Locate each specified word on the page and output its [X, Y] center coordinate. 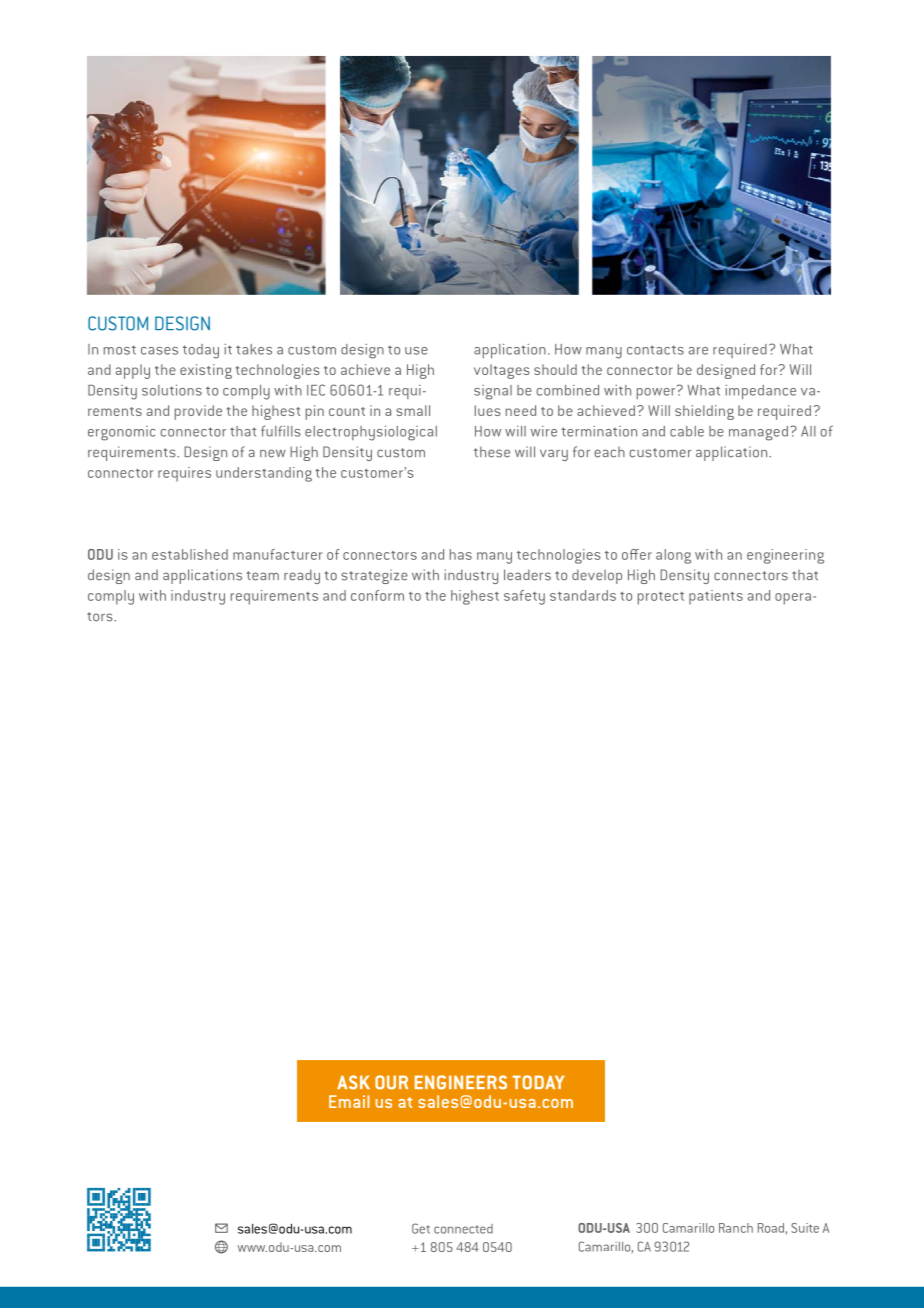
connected [463, 1229]
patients [716, 597]
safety [524, 597]
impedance [760, 392]
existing [206, 371]
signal [493, 392]
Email [349, 1101]
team [262, 576]
